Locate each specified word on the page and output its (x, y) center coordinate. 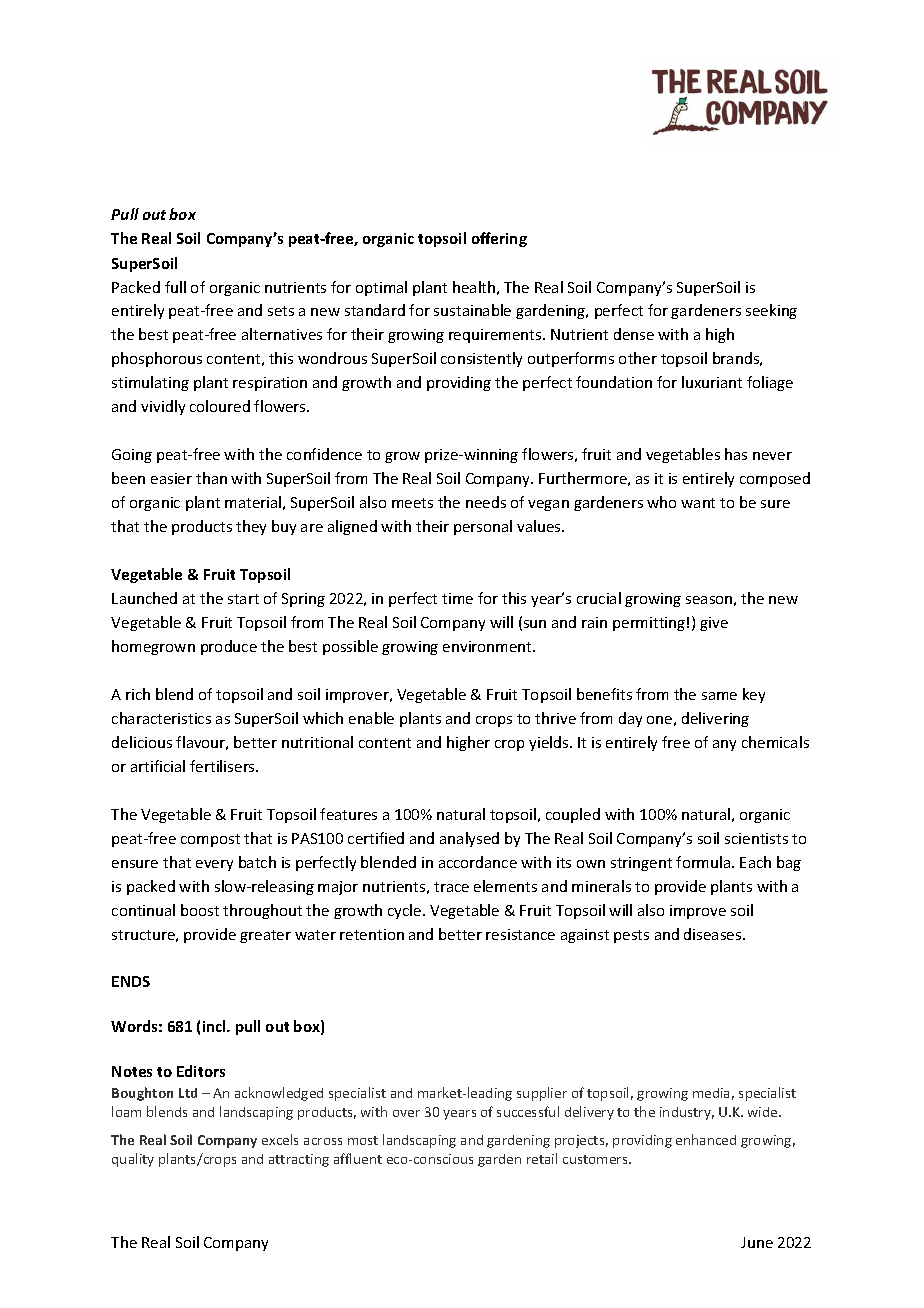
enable (371, 718)
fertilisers (223, 766)
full (175, 287)
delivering (715, 719)
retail (542, 1158)
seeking (771, 311)
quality (133, 1160)
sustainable (472, 310)
